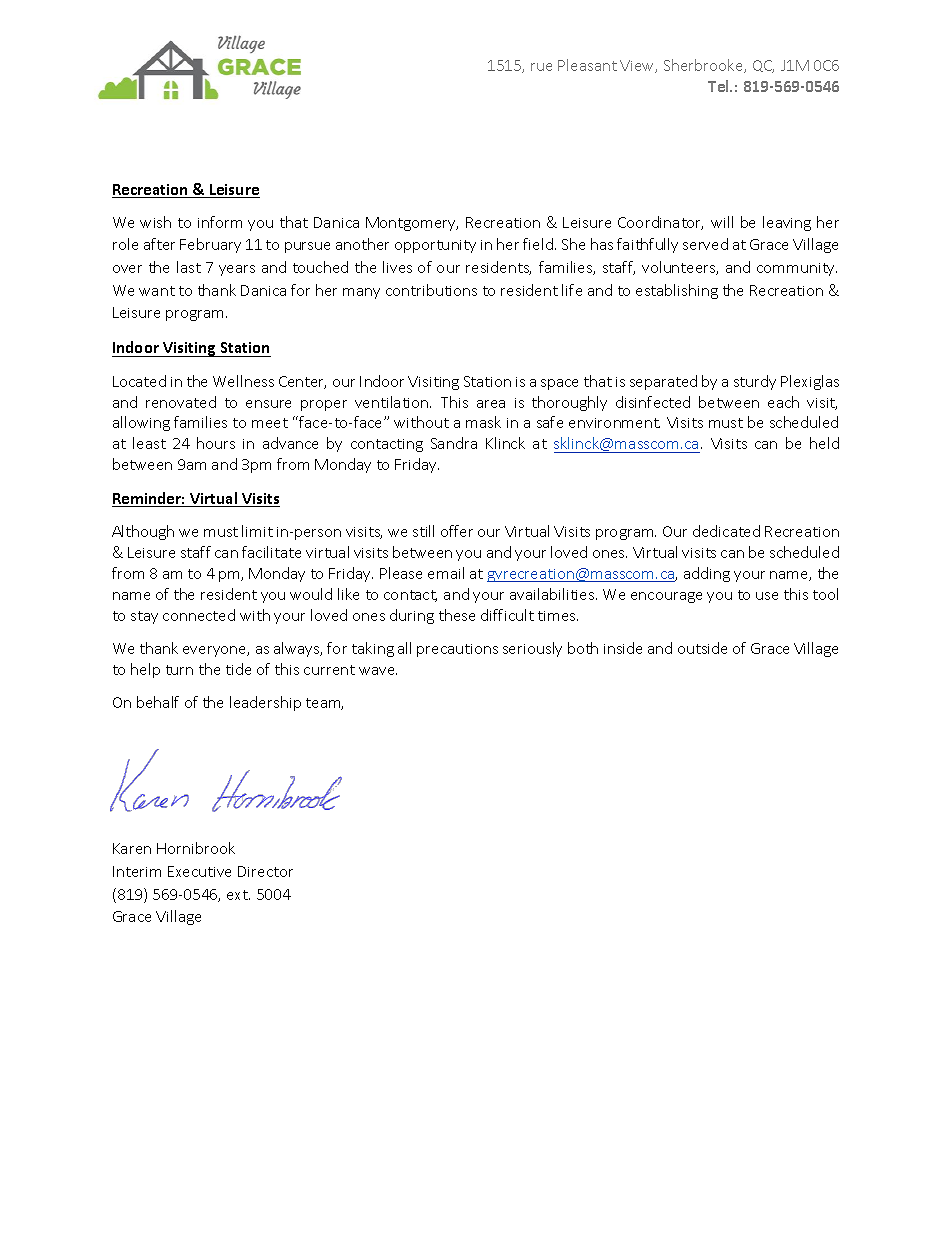 The width and height of the image is (952, 1233). Describe the element at coordinates (719, 86) in the image. I see `Tel` at that location.
